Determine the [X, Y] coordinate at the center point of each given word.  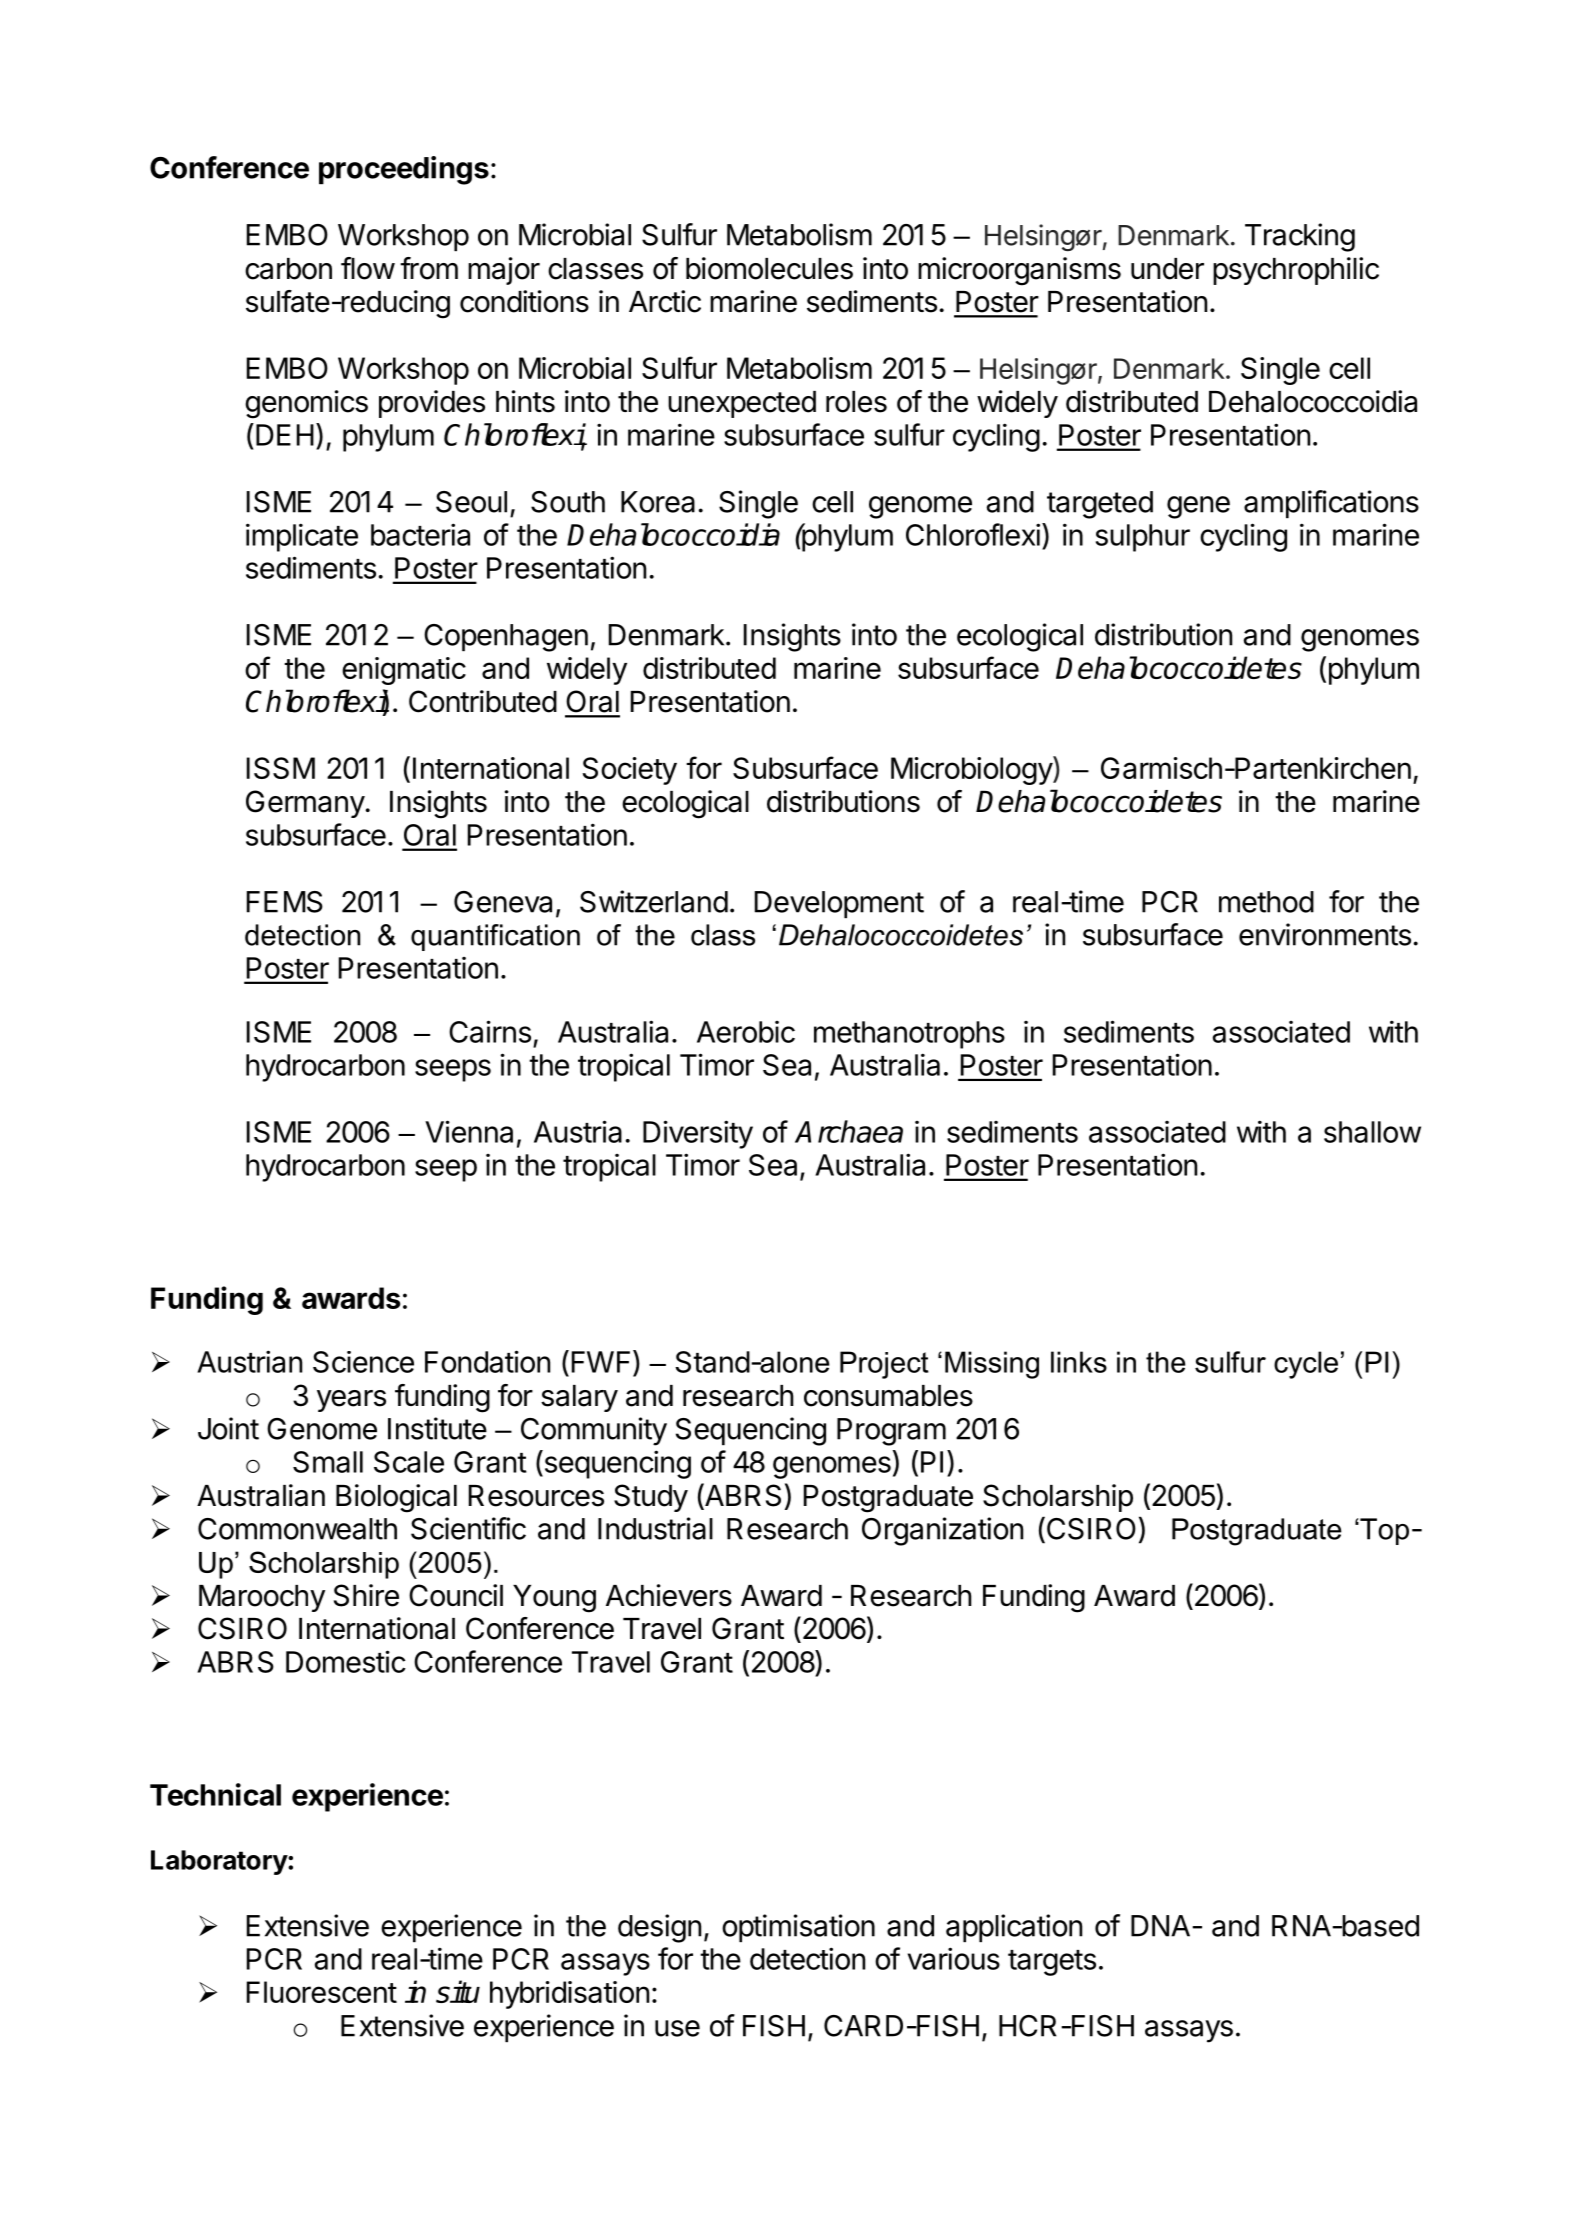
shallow [1372, 1132]
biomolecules [769, 268]
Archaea [849, 1131]
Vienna [469, 1131]
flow [368, 268]
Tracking [1300, 237]
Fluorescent [322, 1992]
